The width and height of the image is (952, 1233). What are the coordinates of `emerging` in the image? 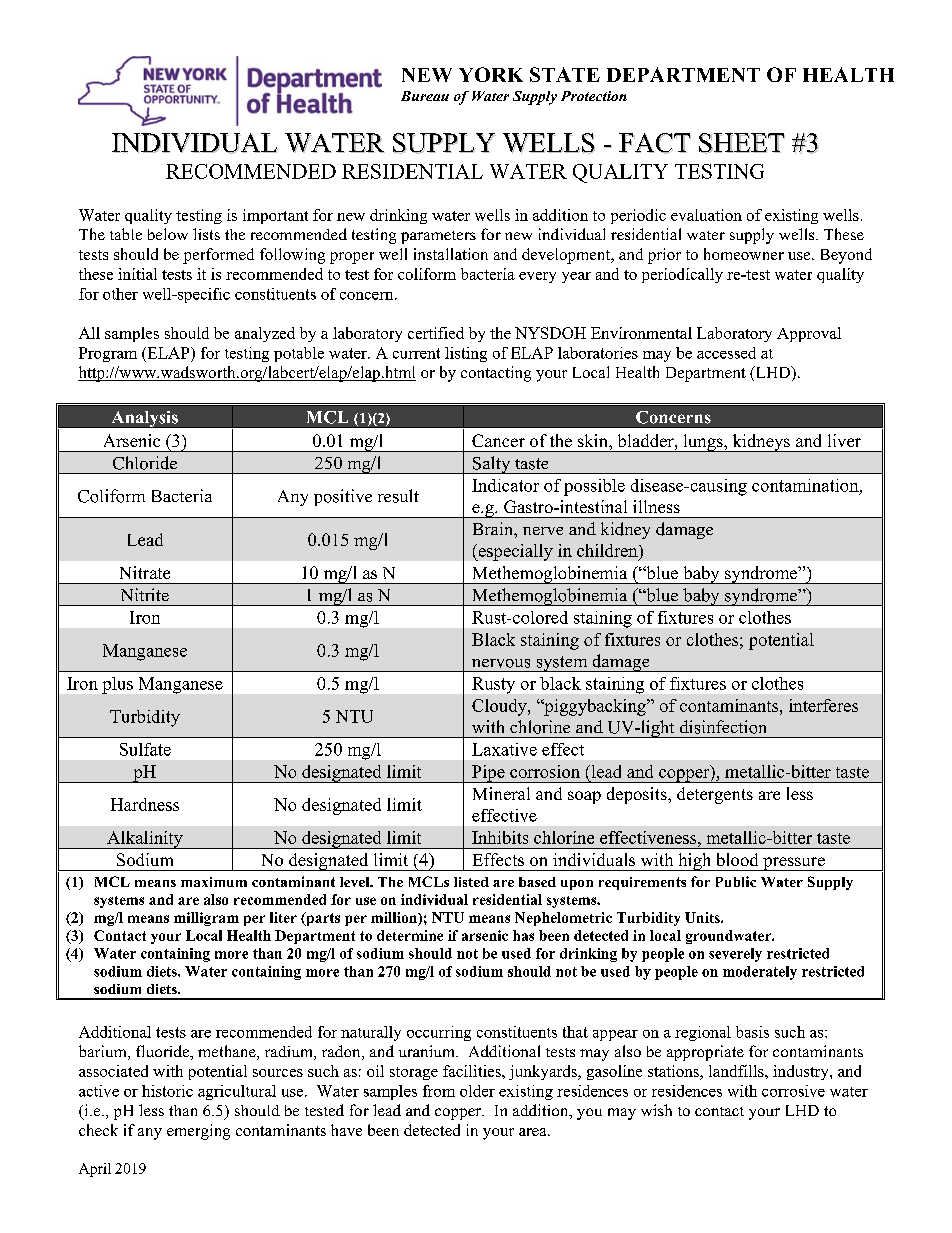 It's located at (198, 1132).
